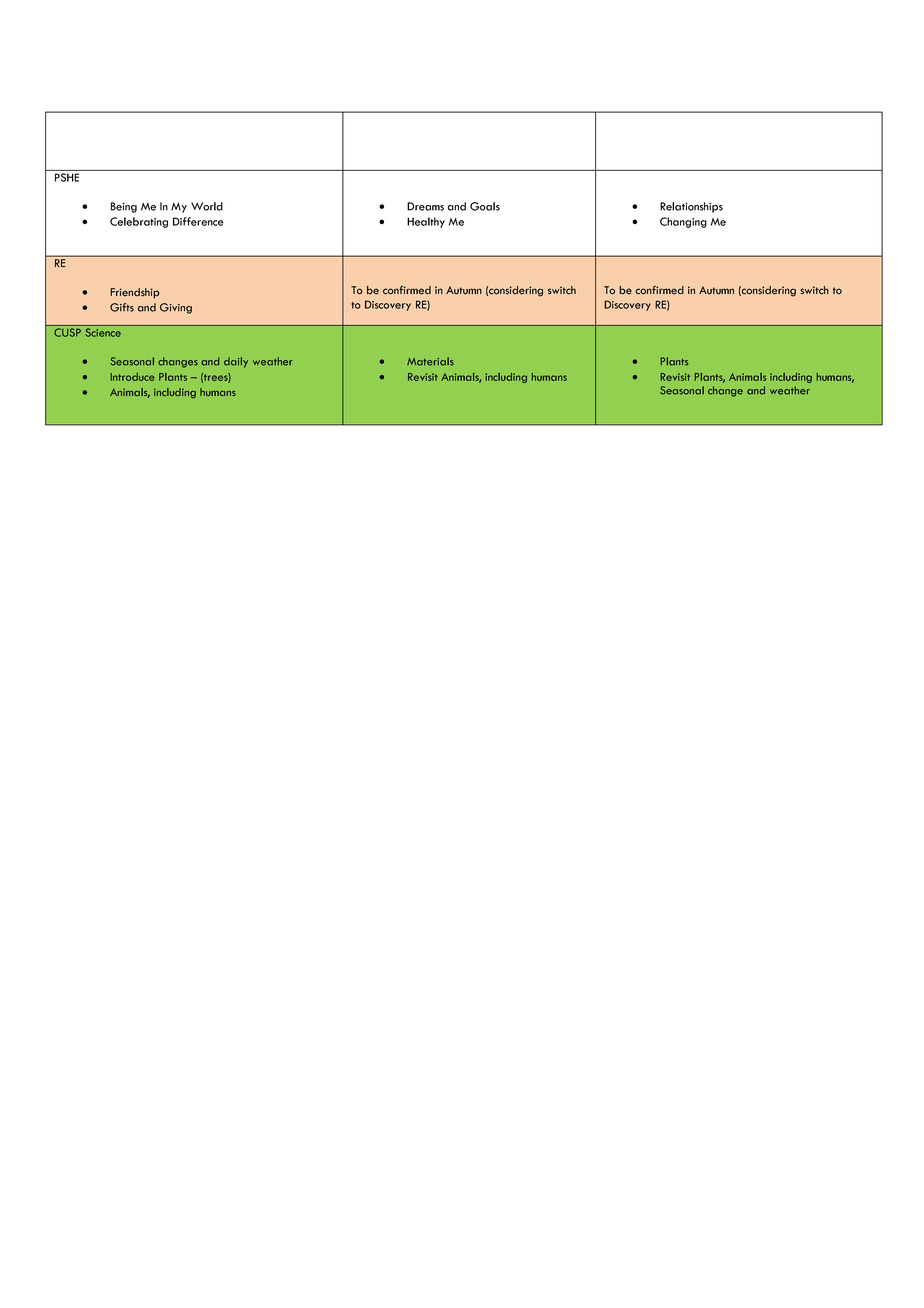 The height and width of the screenshot is (1308, 924). I want to click on Materials, so click(430, 361).
